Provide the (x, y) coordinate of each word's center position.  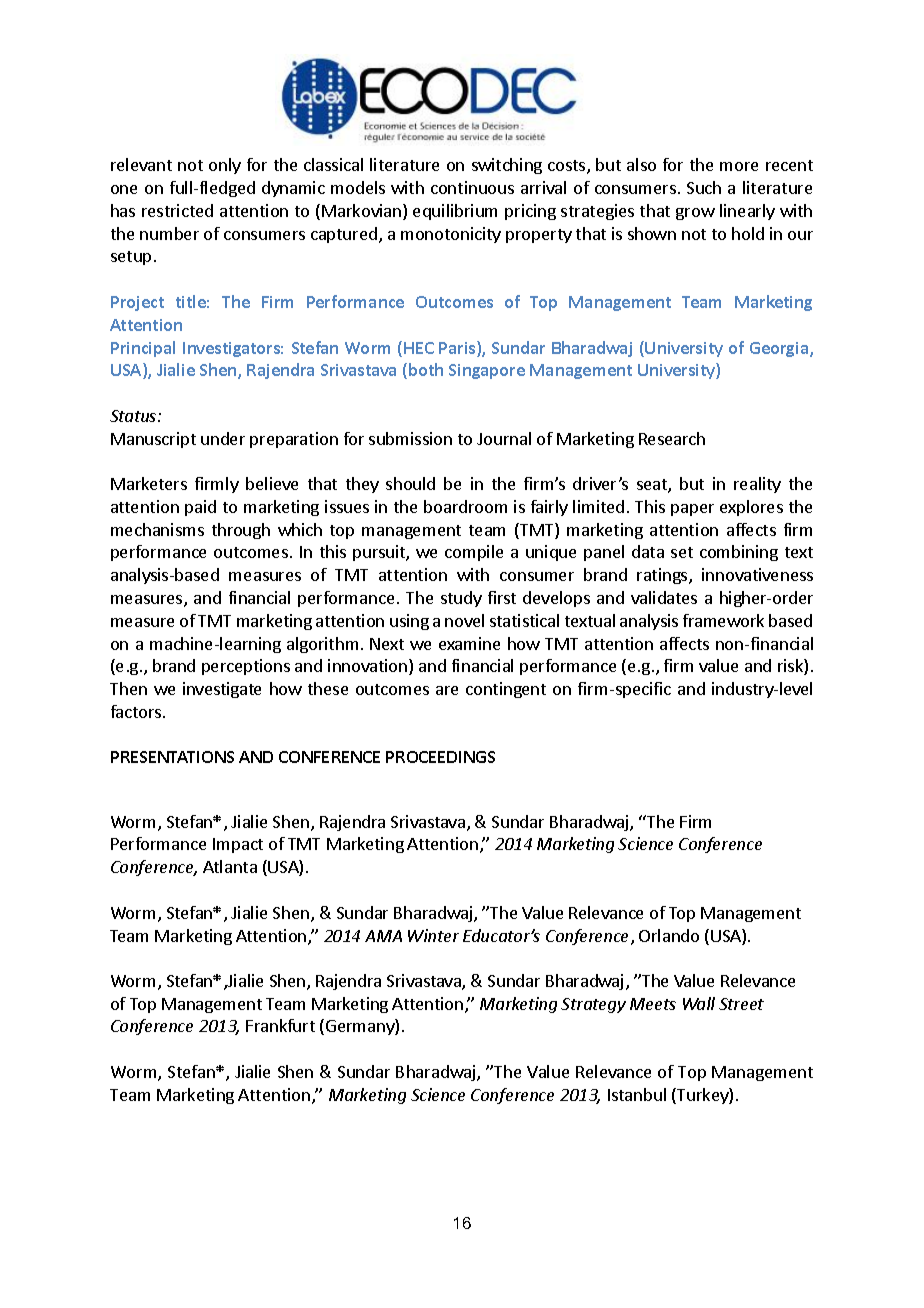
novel (464, 620)
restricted (177, 210)
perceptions (246, 667)
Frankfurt (280, 1025)
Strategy (593, 1005)
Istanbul (637, 1094)
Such (704, 187)
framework (723, 620)
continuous (472, 187)
